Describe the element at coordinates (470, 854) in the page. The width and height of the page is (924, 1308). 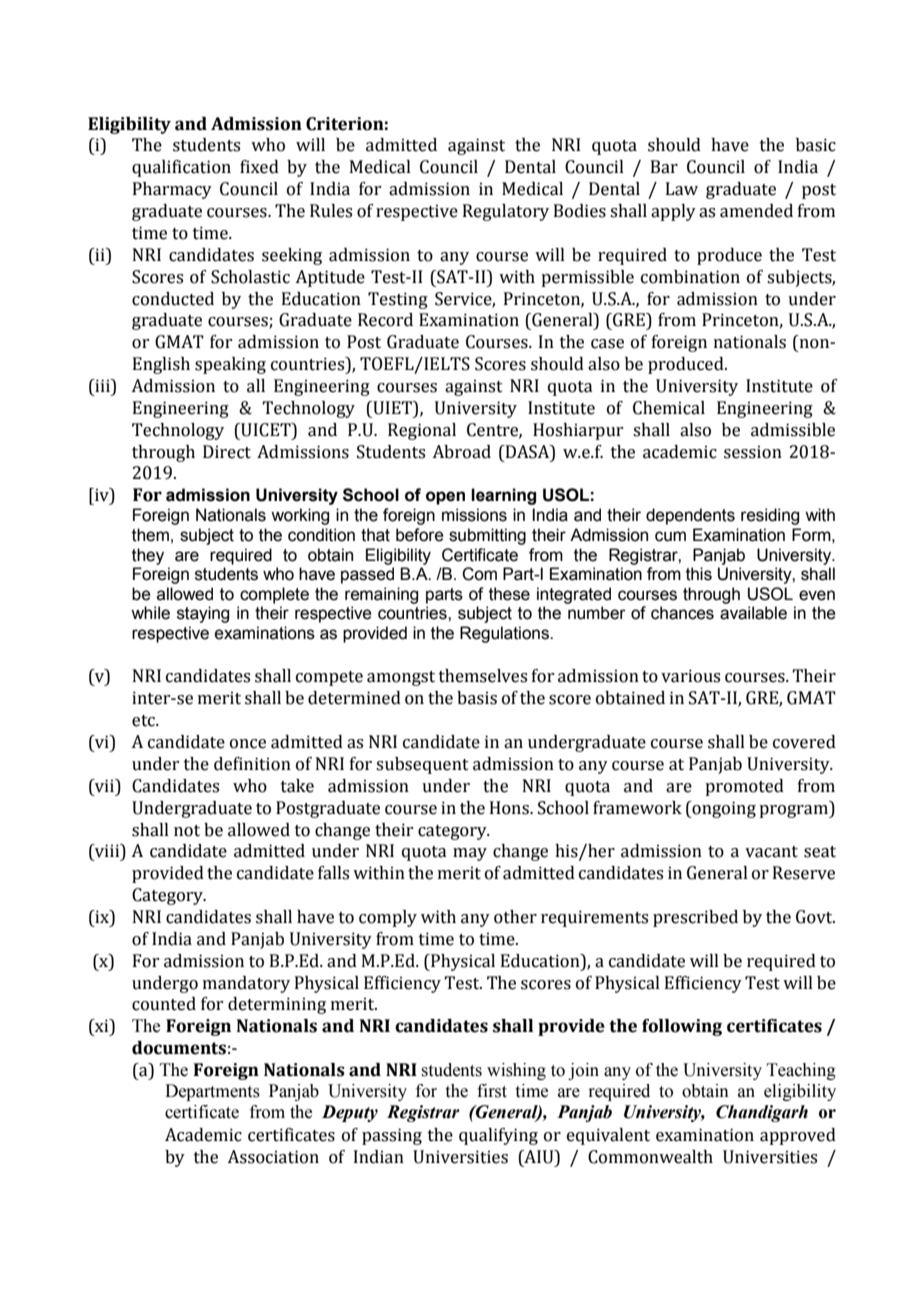
I see `may` at that location.
